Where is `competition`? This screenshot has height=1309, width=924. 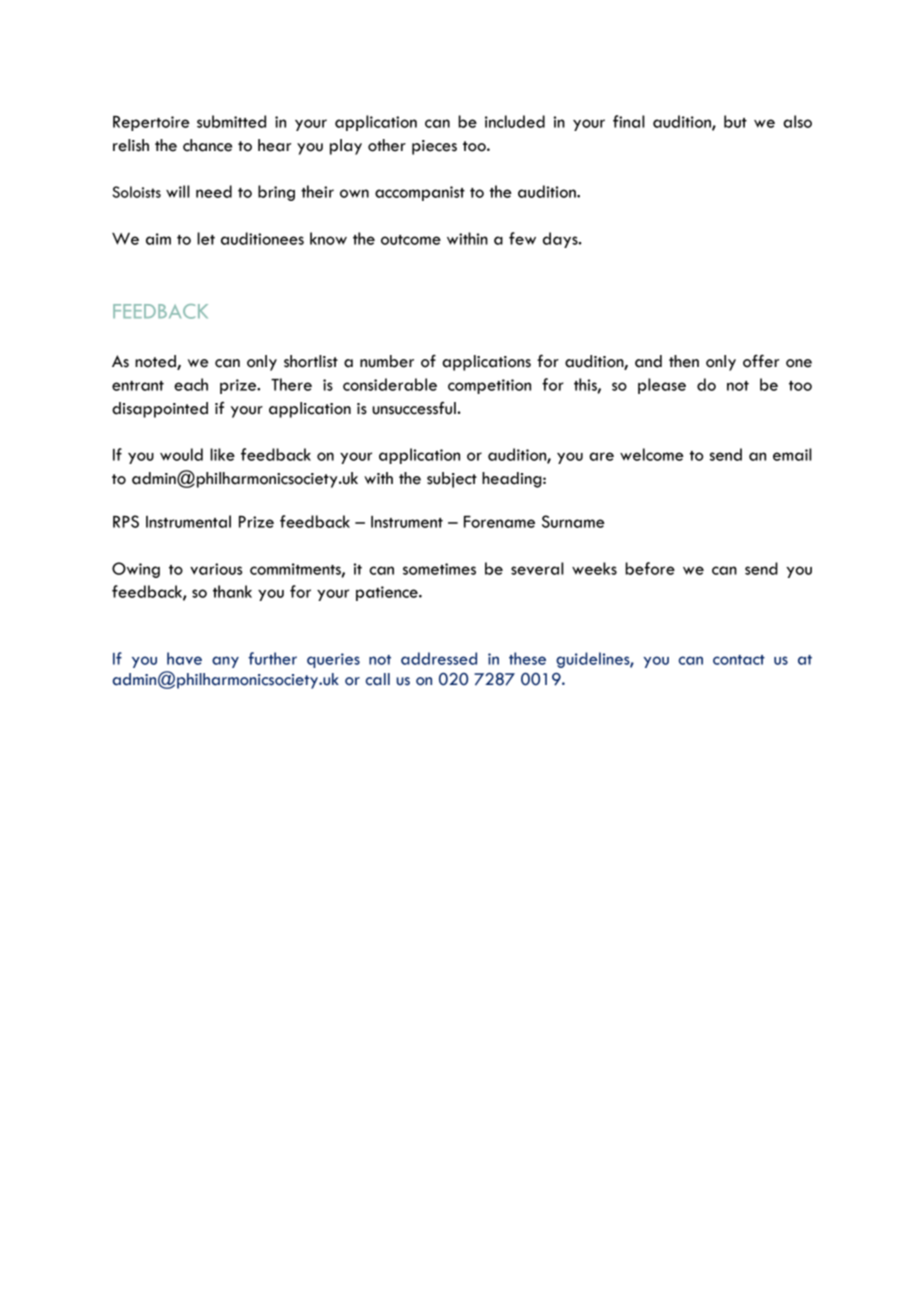 competition is located at coordinates (489, 386).
